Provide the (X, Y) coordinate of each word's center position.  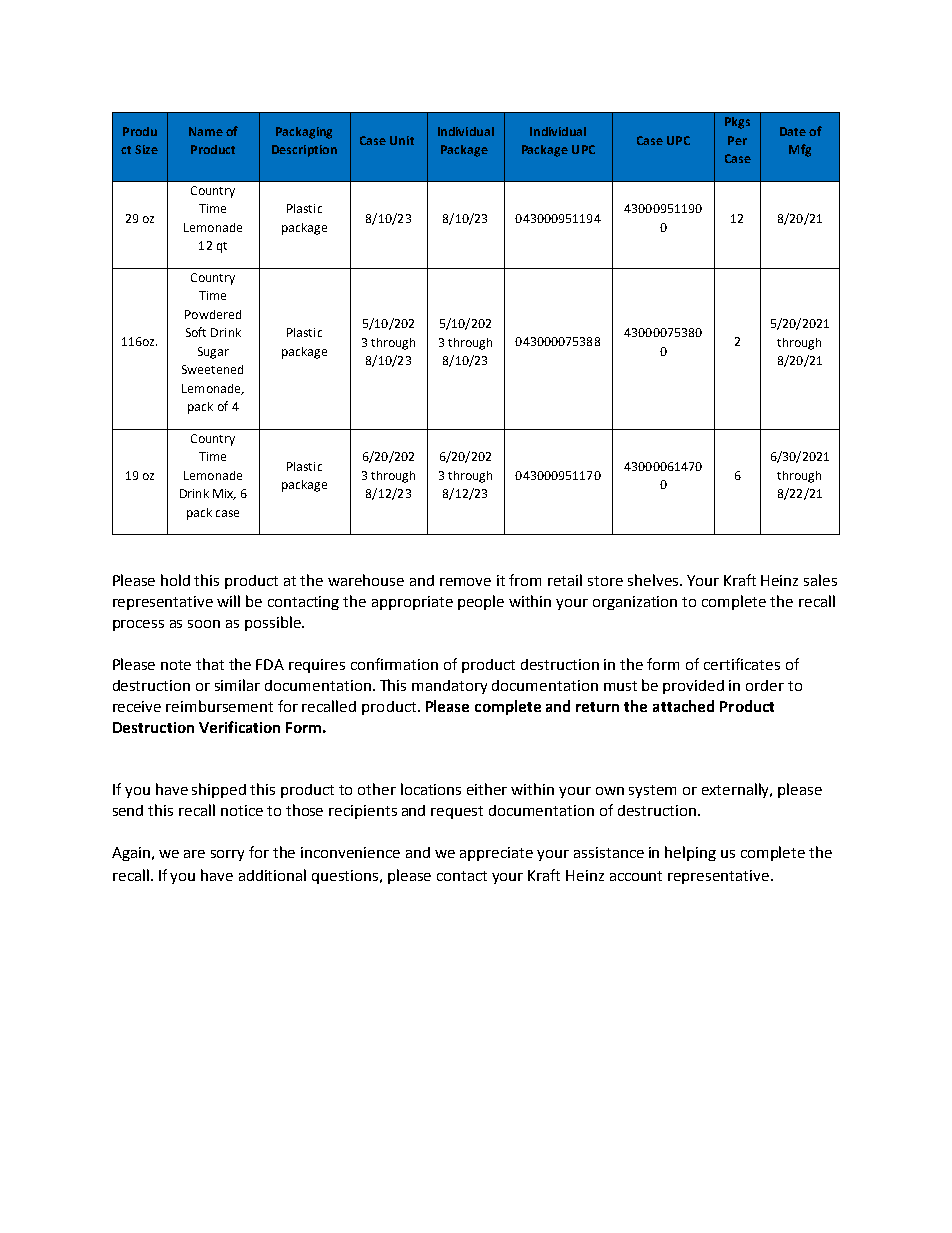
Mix (224, 494)
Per (737, 140)
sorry (227, 855)
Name (206, 131)
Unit (402, 140)
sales (820, 580)
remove (465, 582)
